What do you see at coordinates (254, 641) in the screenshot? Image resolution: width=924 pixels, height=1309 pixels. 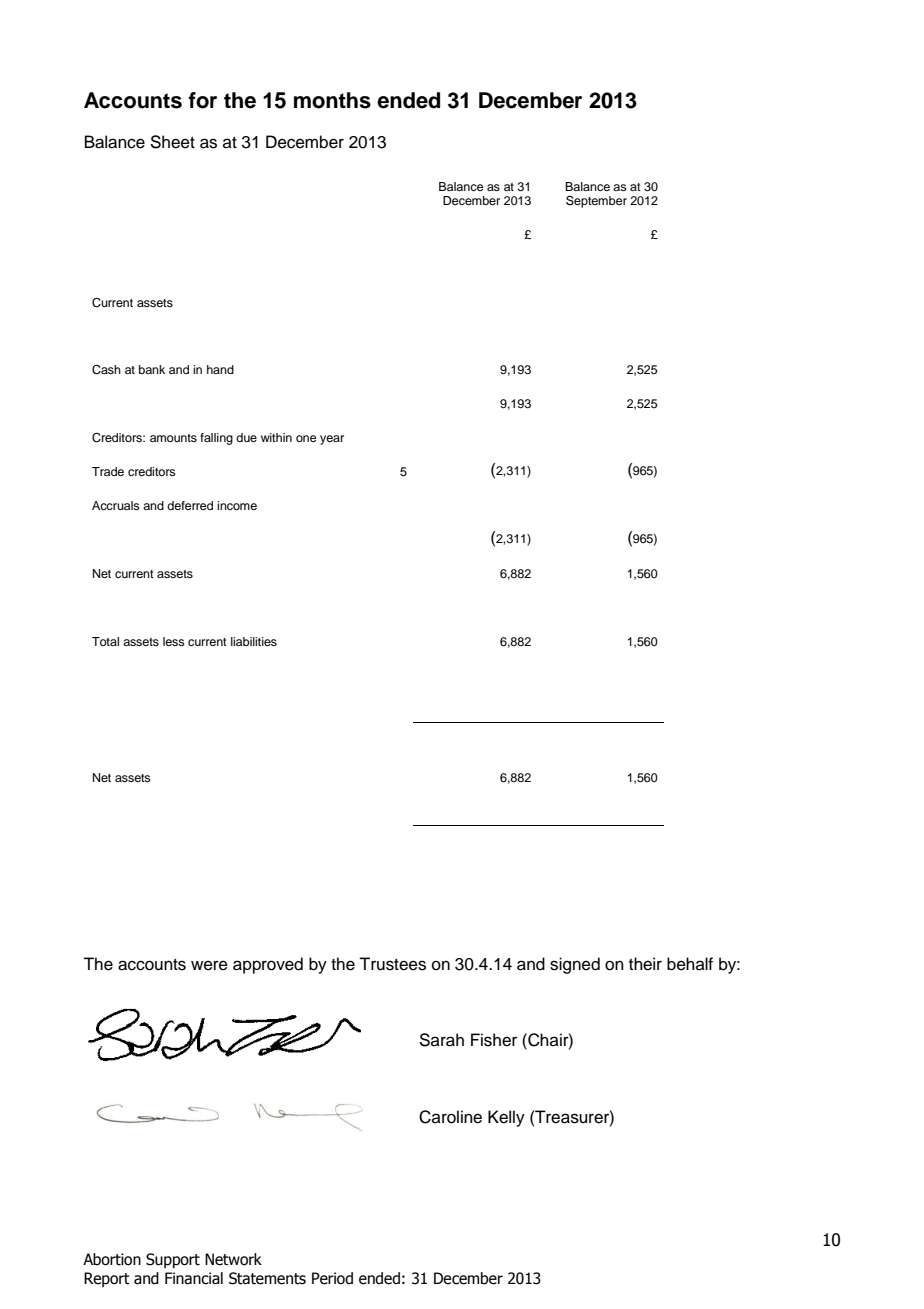 I see `liabilities` at bounding box center [254, 641].
